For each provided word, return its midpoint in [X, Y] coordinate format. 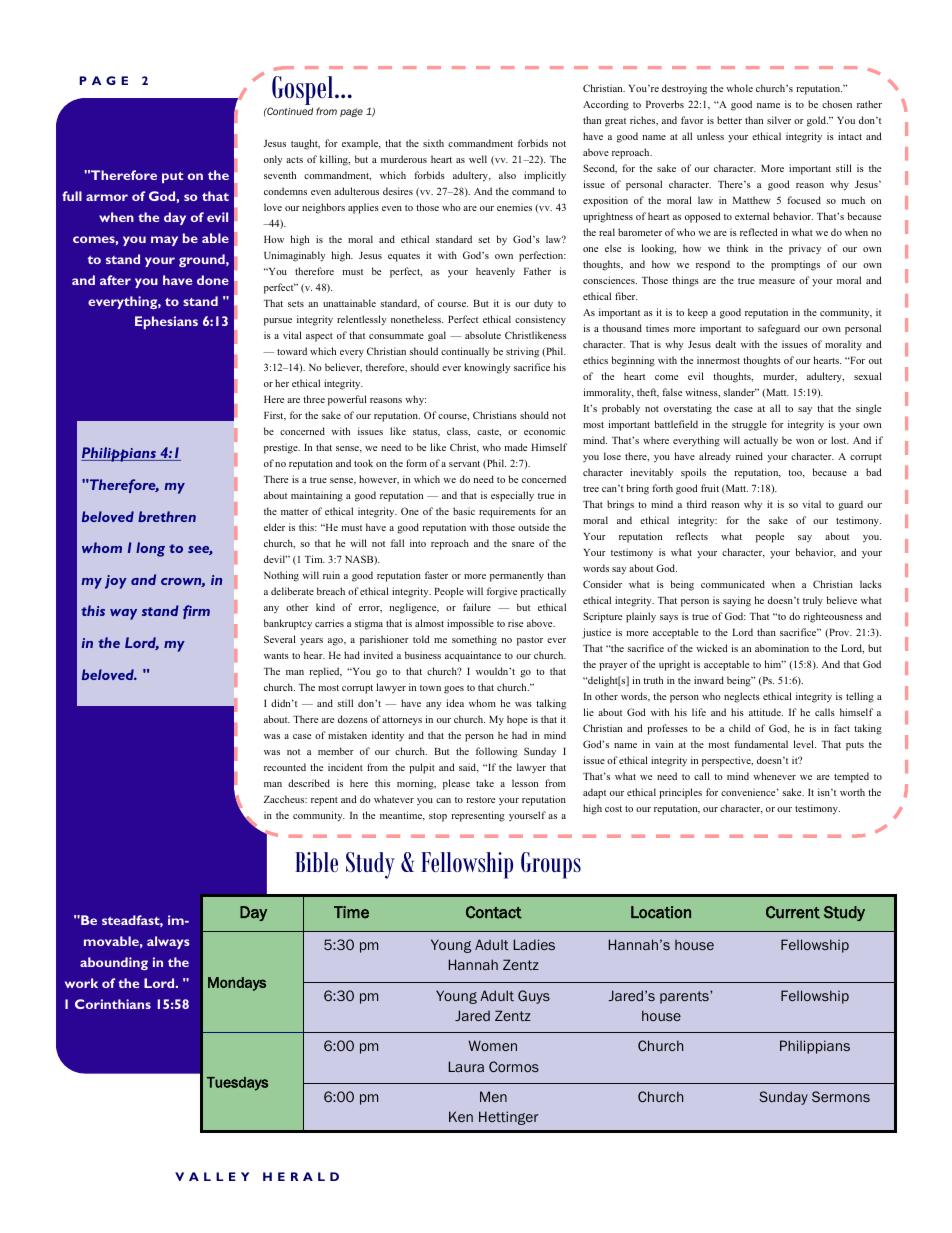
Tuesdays [237, 1084]
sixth [433, 143]
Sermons [841, 1096]
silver [779, 120]
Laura [466, 1066]
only [273, 160]
